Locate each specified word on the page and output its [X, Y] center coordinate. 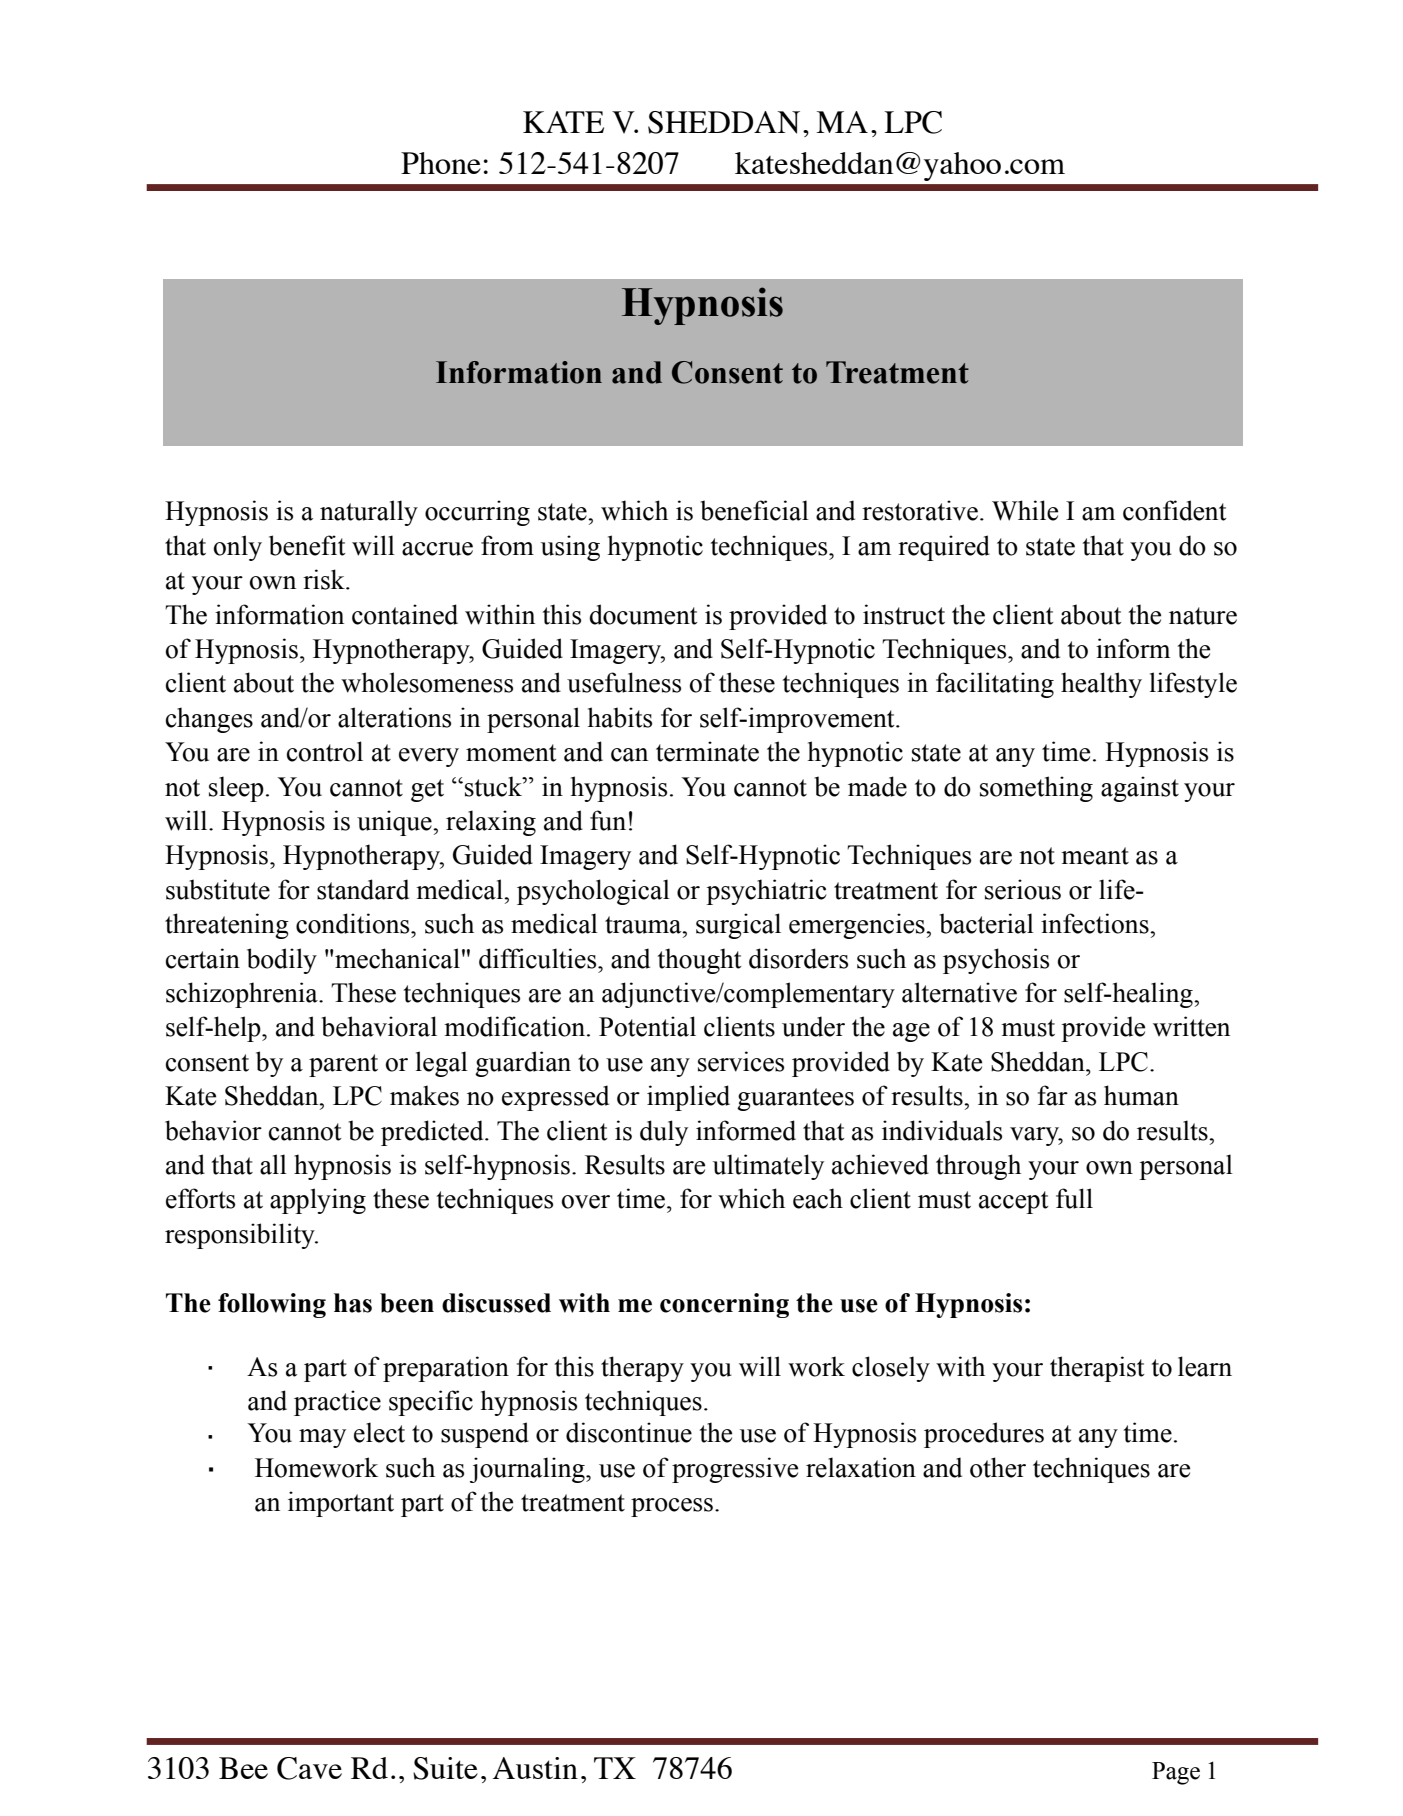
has [353, 1303]
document [643, 614]
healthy [1101, 685]
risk [325, 579]
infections [1096, 923]
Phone [441, 163]
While [1025, 510]
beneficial [754, 510]
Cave [309, 1768]
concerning [724, 1305]
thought [700, 961]
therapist [1097, 1369]
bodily [282, 961]
